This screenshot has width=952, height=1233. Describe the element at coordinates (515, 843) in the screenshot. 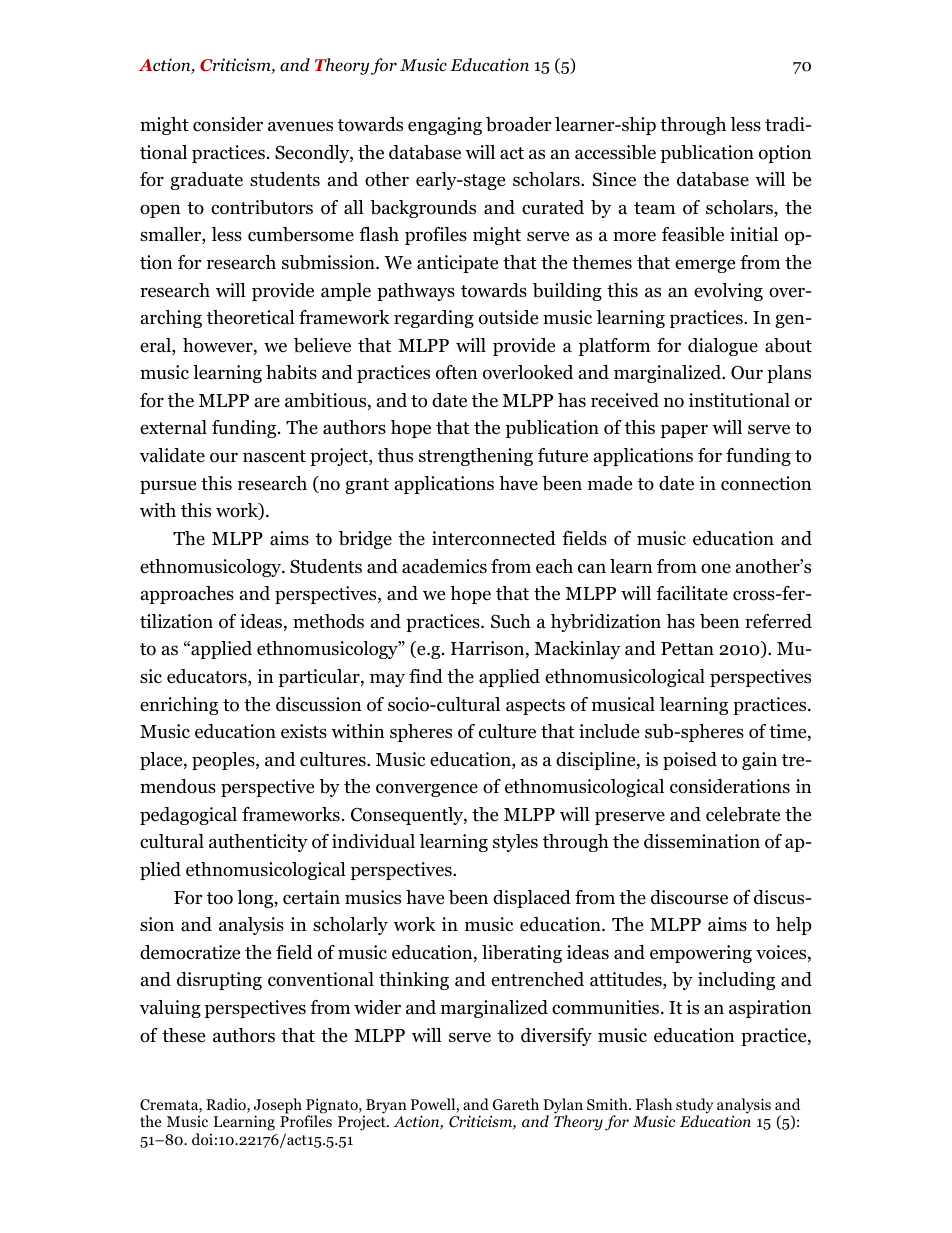

I see `styles` at that location.
